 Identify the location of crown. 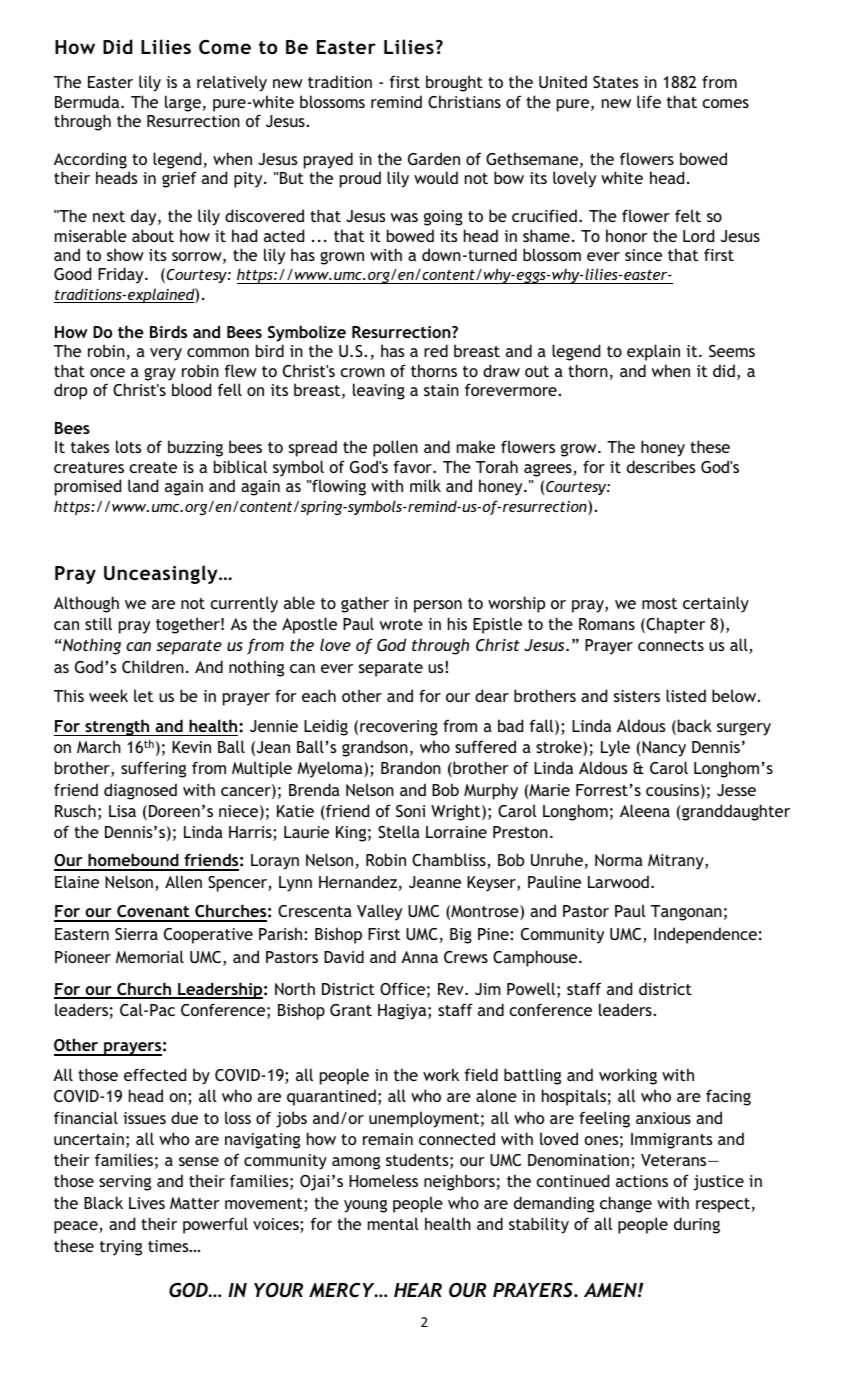
(362, 372).
